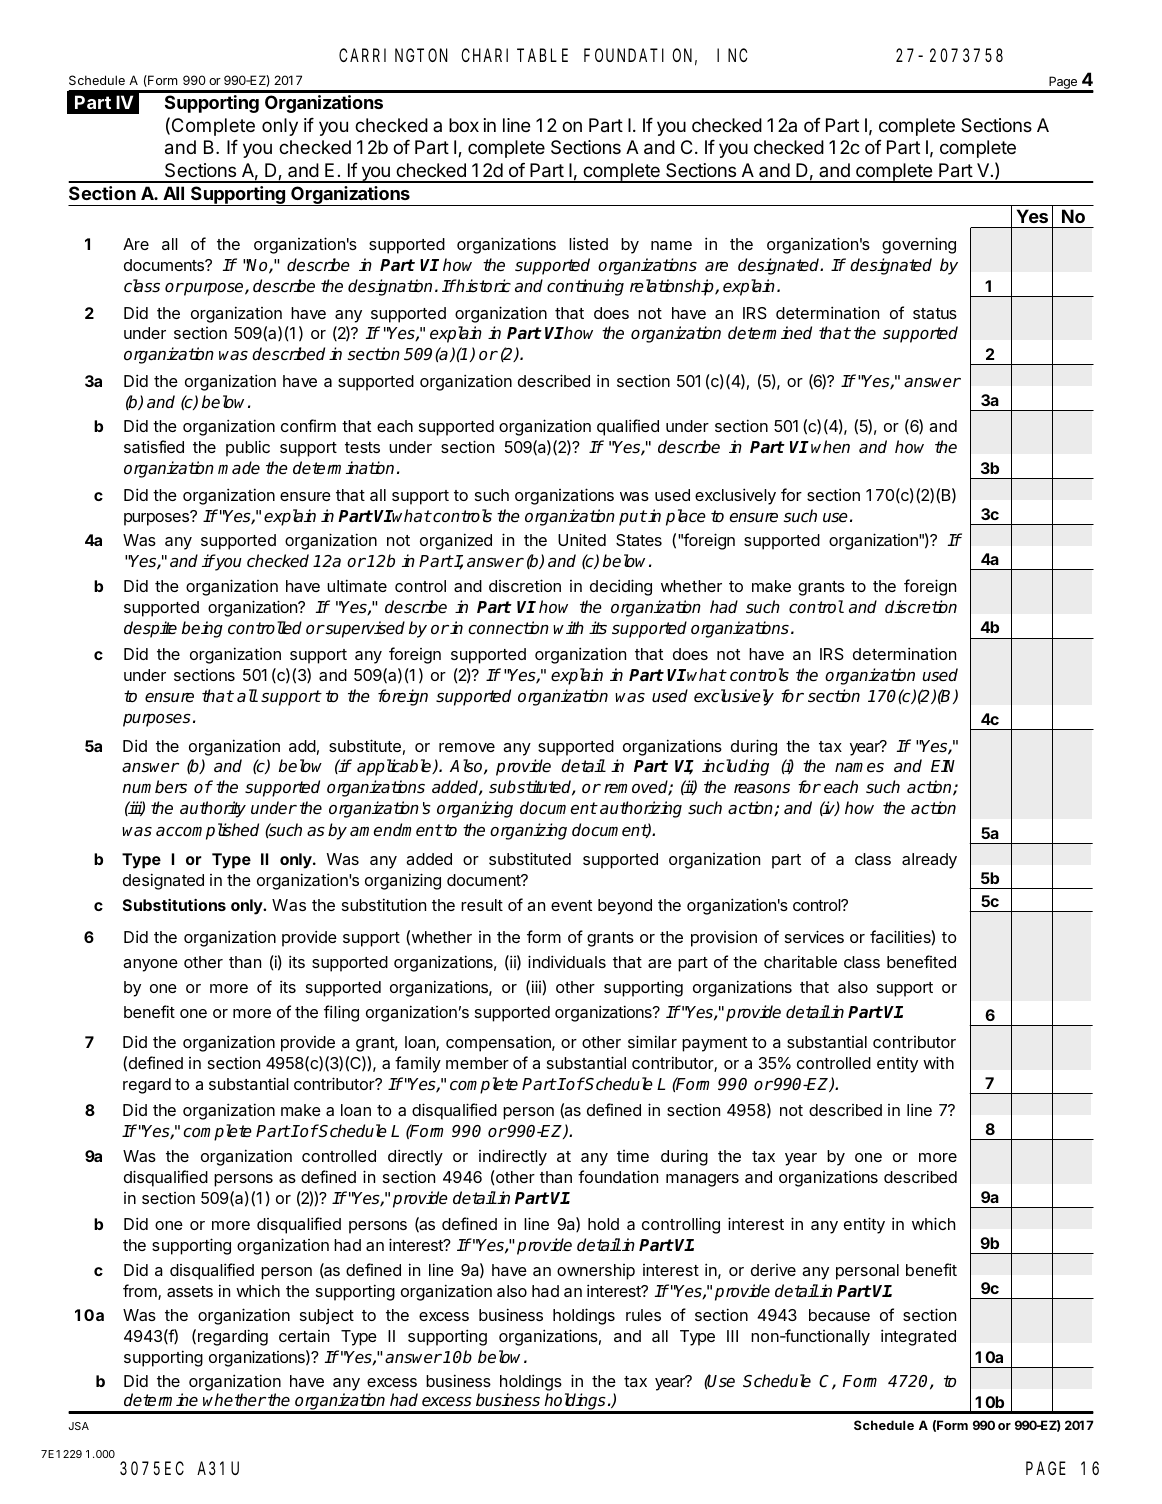  What do you see at coordinates (762, 789) in the screenshot?
I see `reasons` at bounding box center [762, 789].
